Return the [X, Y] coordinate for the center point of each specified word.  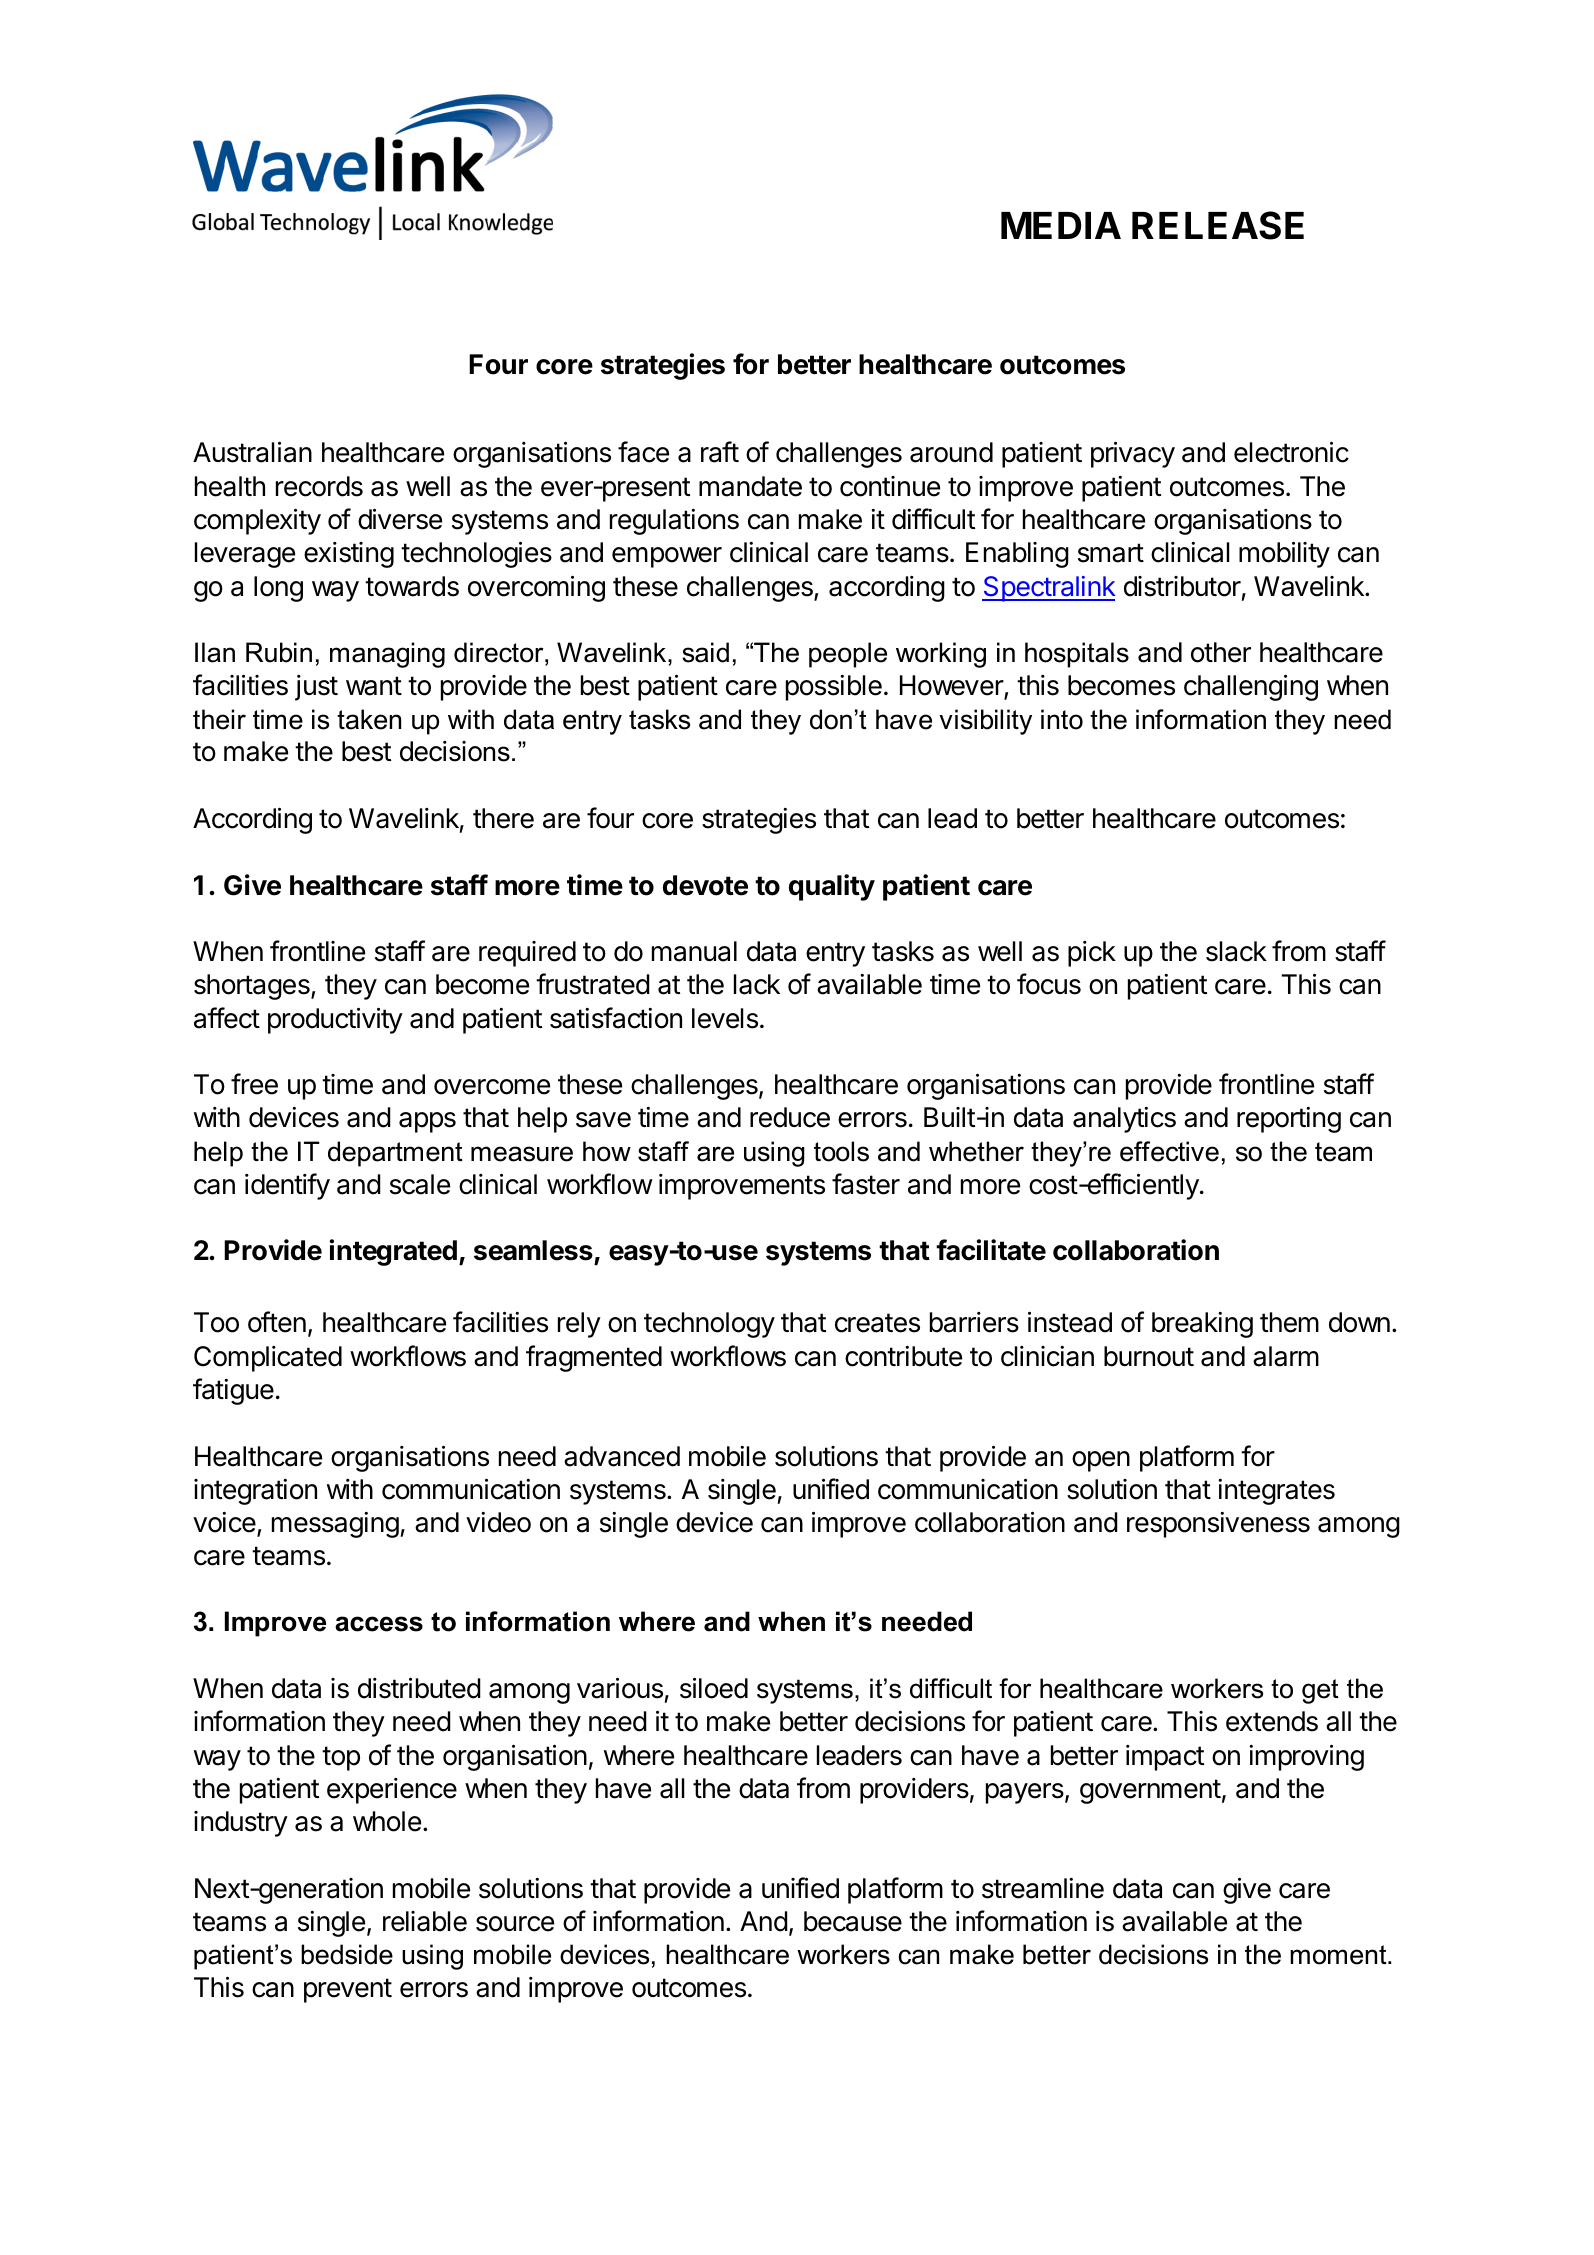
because [853, 1921]
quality [832, 887]
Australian [252, 452]
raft [720, 452]
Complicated [268, 1359]
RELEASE [1218, 225]
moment [1339, 1955]
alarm [1286, 1356]
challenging [1251, 687]
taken [369, 719]
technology [709, 1325]
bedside [347, 1954]
